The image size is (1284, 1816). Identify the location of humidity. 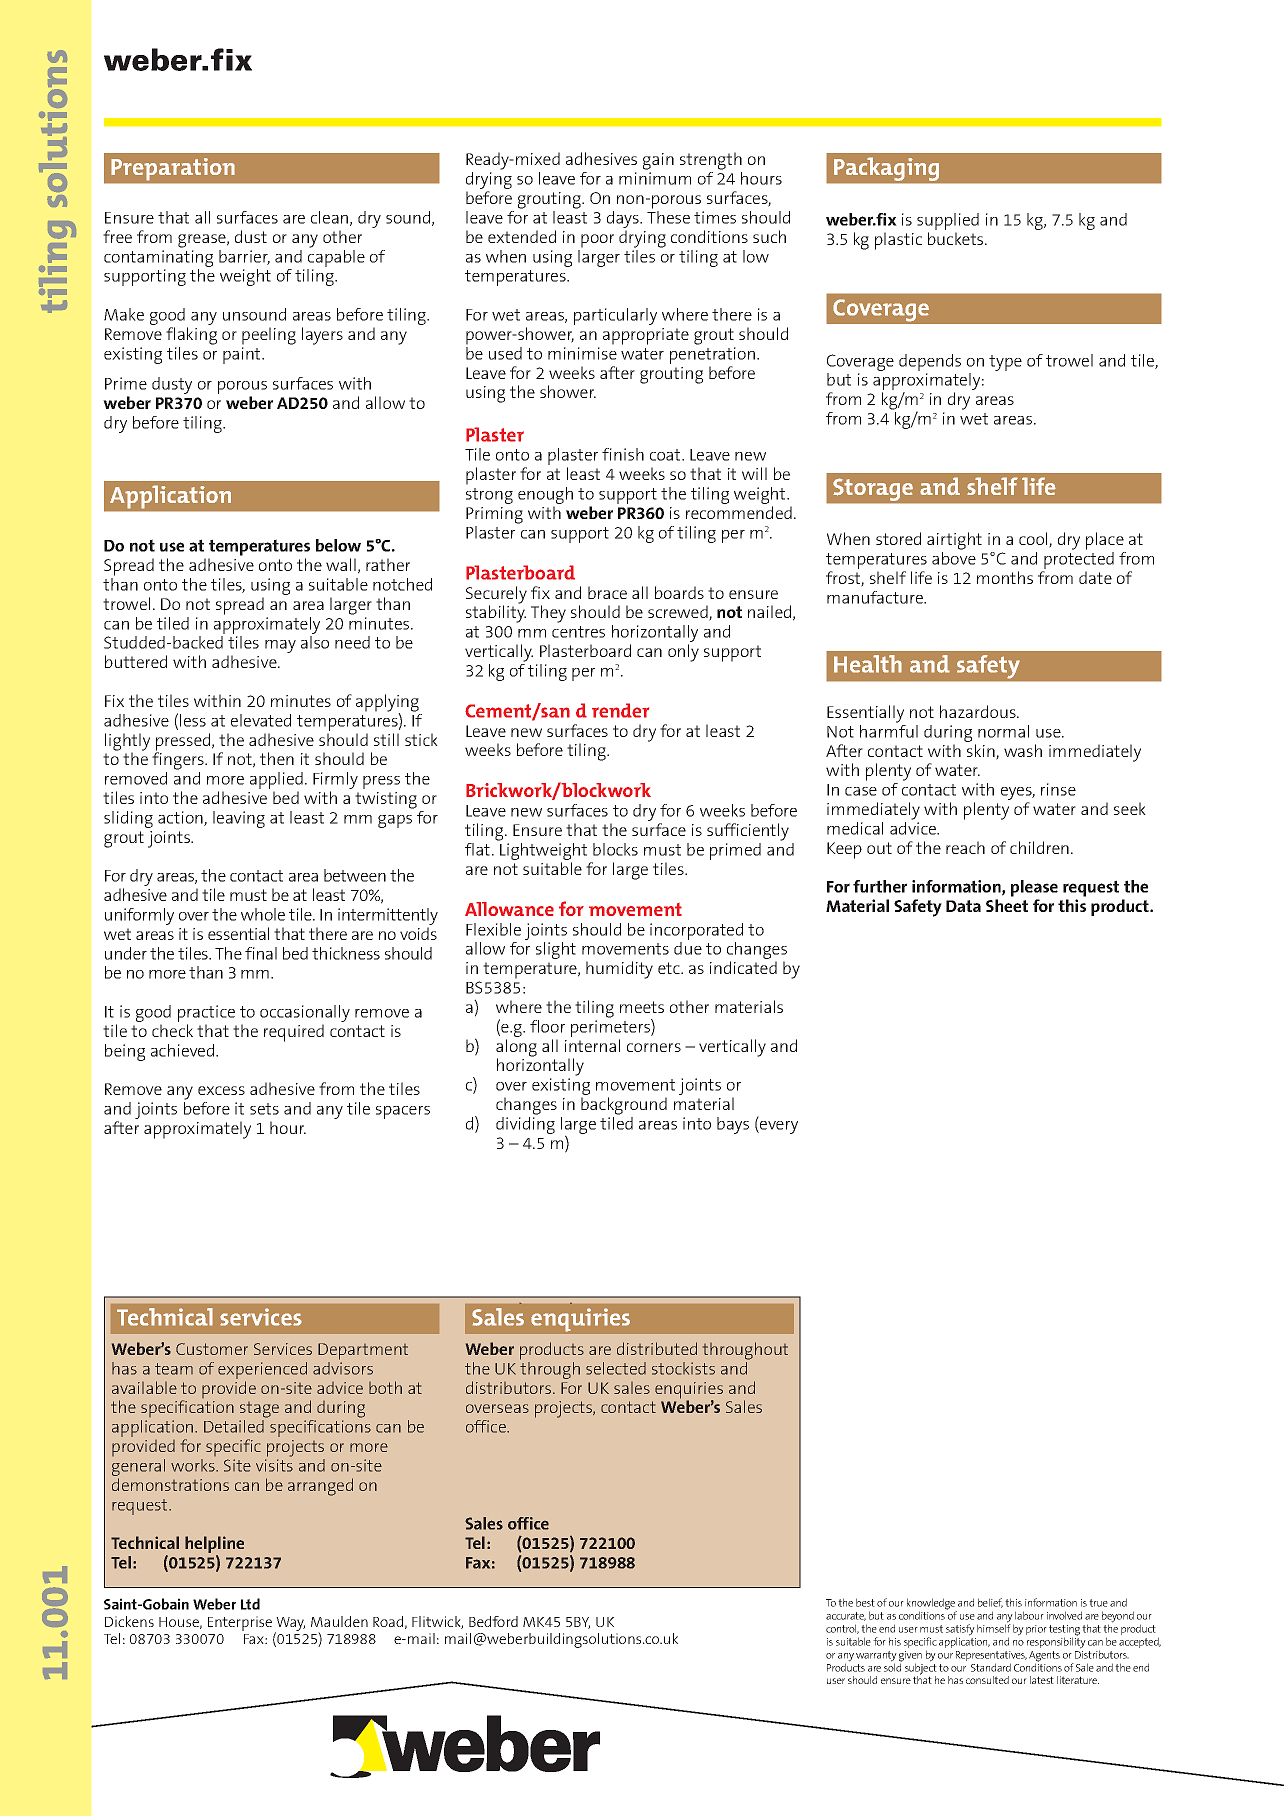
(619, 970).
